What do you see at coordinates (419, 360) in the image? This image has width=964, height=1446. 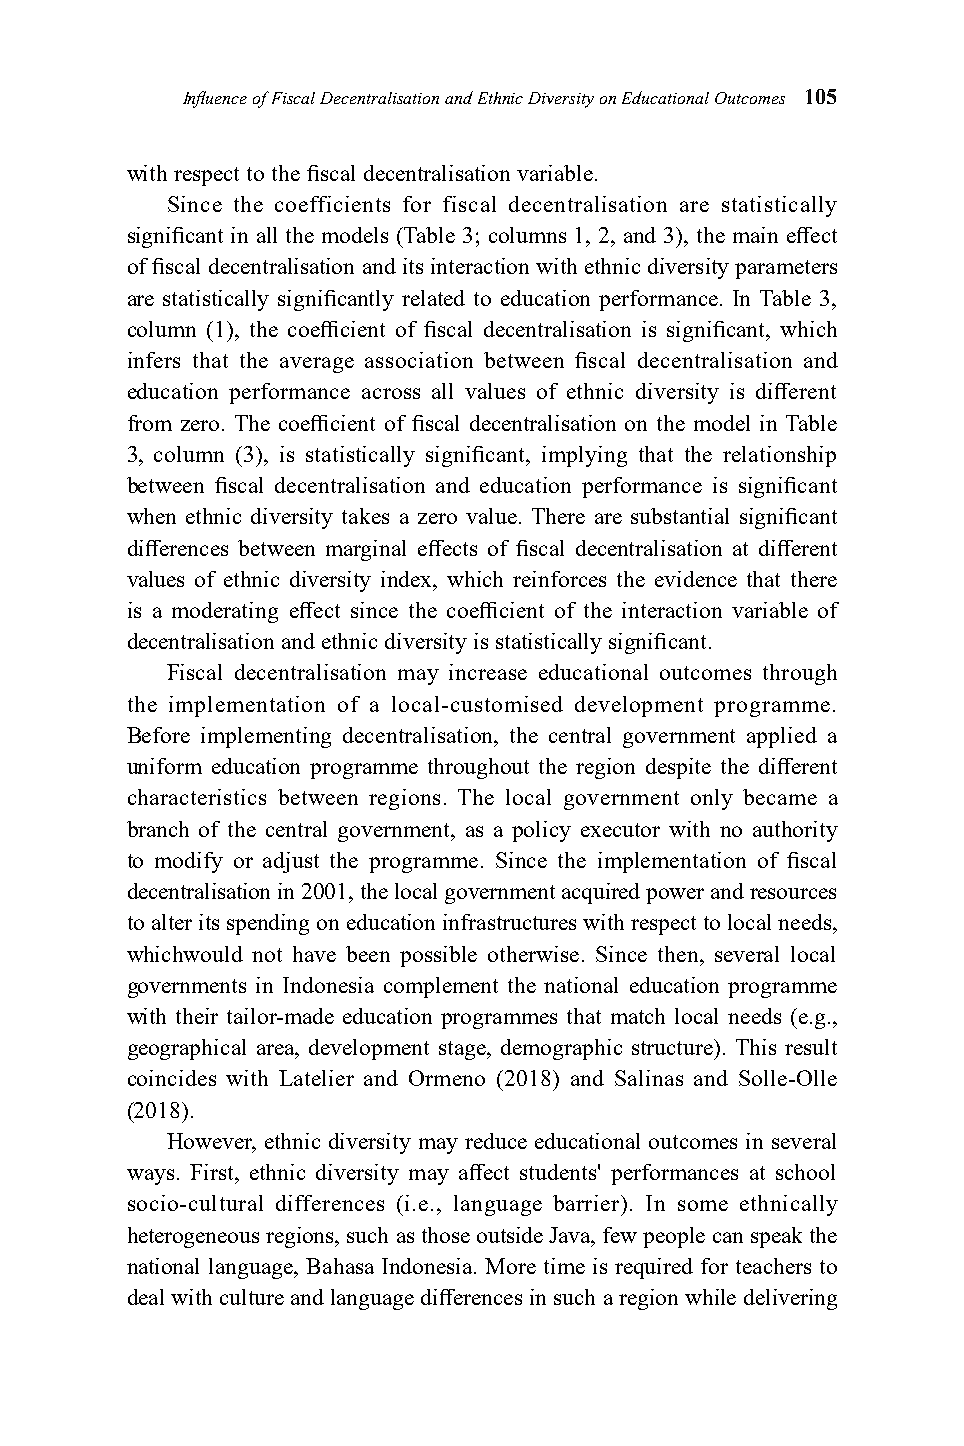 I see `association` at bounding box center [419, 360].
